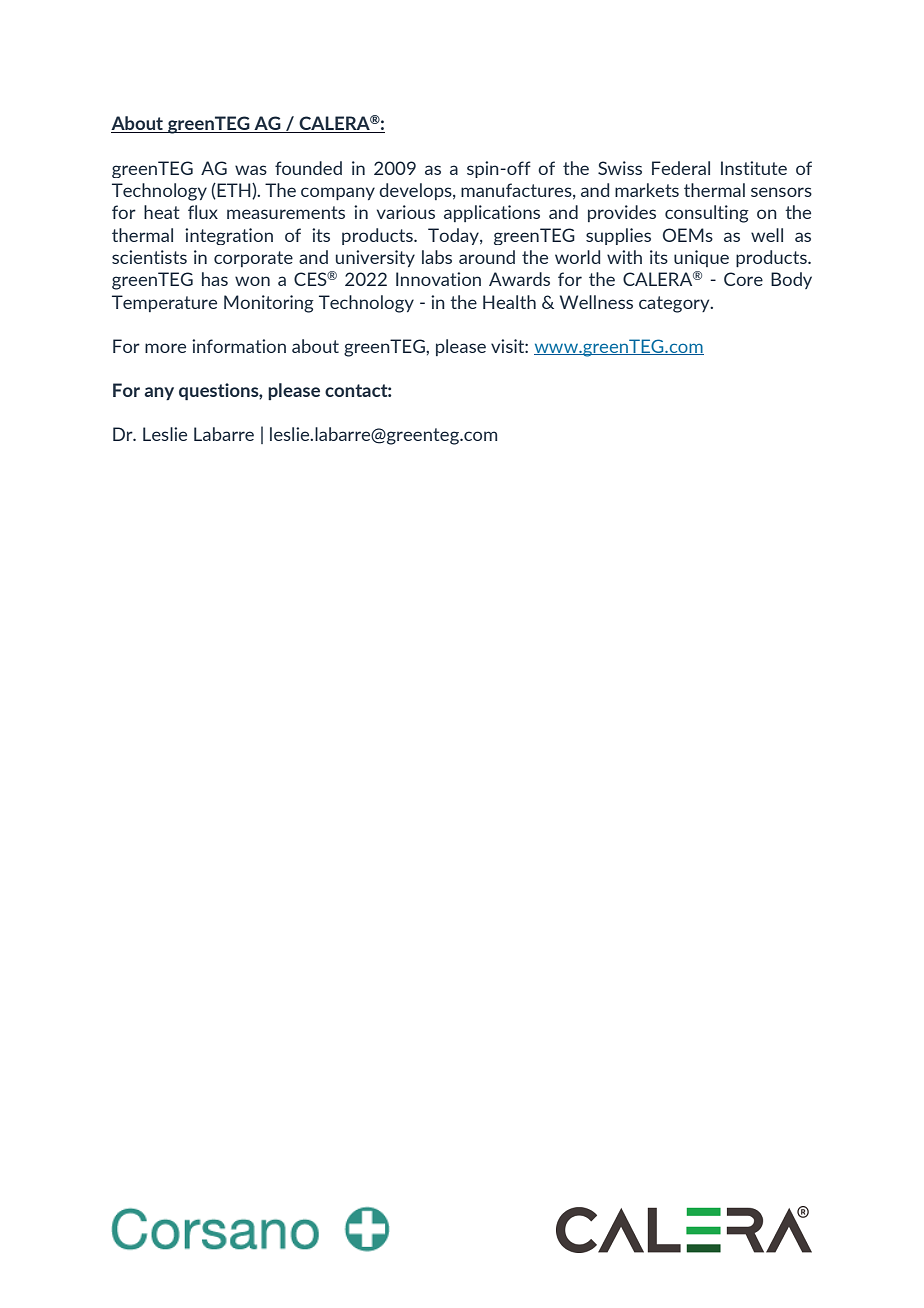 The width and height of the screenshot is (924, 1308). Describe the element at coordinates (620, 168) in the screenshot. I see `Swiss` at that location.
